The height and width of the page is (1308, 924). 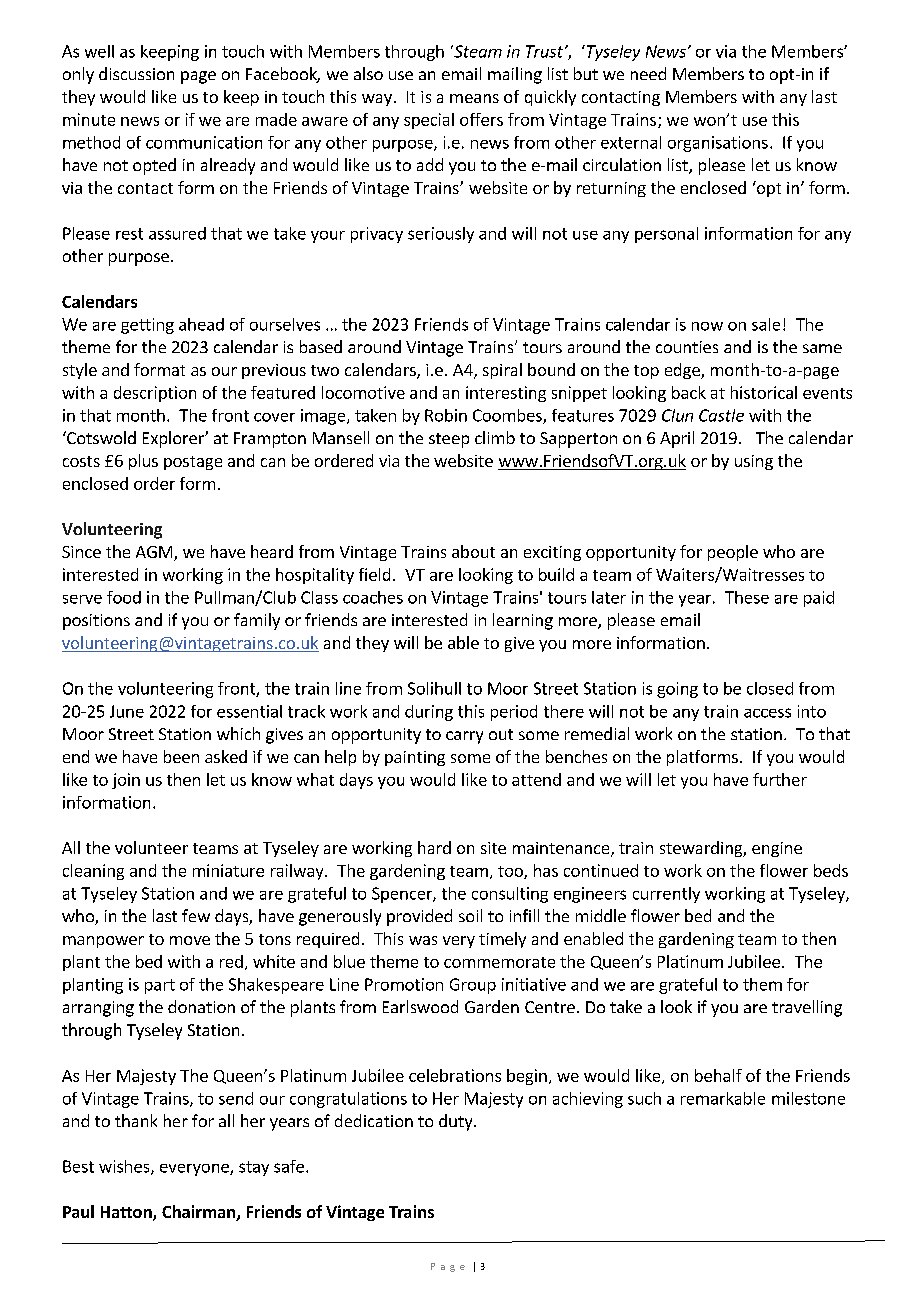 What do you see at coordinates (718, 144) in the page?
I see `organisations` at bounding box center [718, 144].
